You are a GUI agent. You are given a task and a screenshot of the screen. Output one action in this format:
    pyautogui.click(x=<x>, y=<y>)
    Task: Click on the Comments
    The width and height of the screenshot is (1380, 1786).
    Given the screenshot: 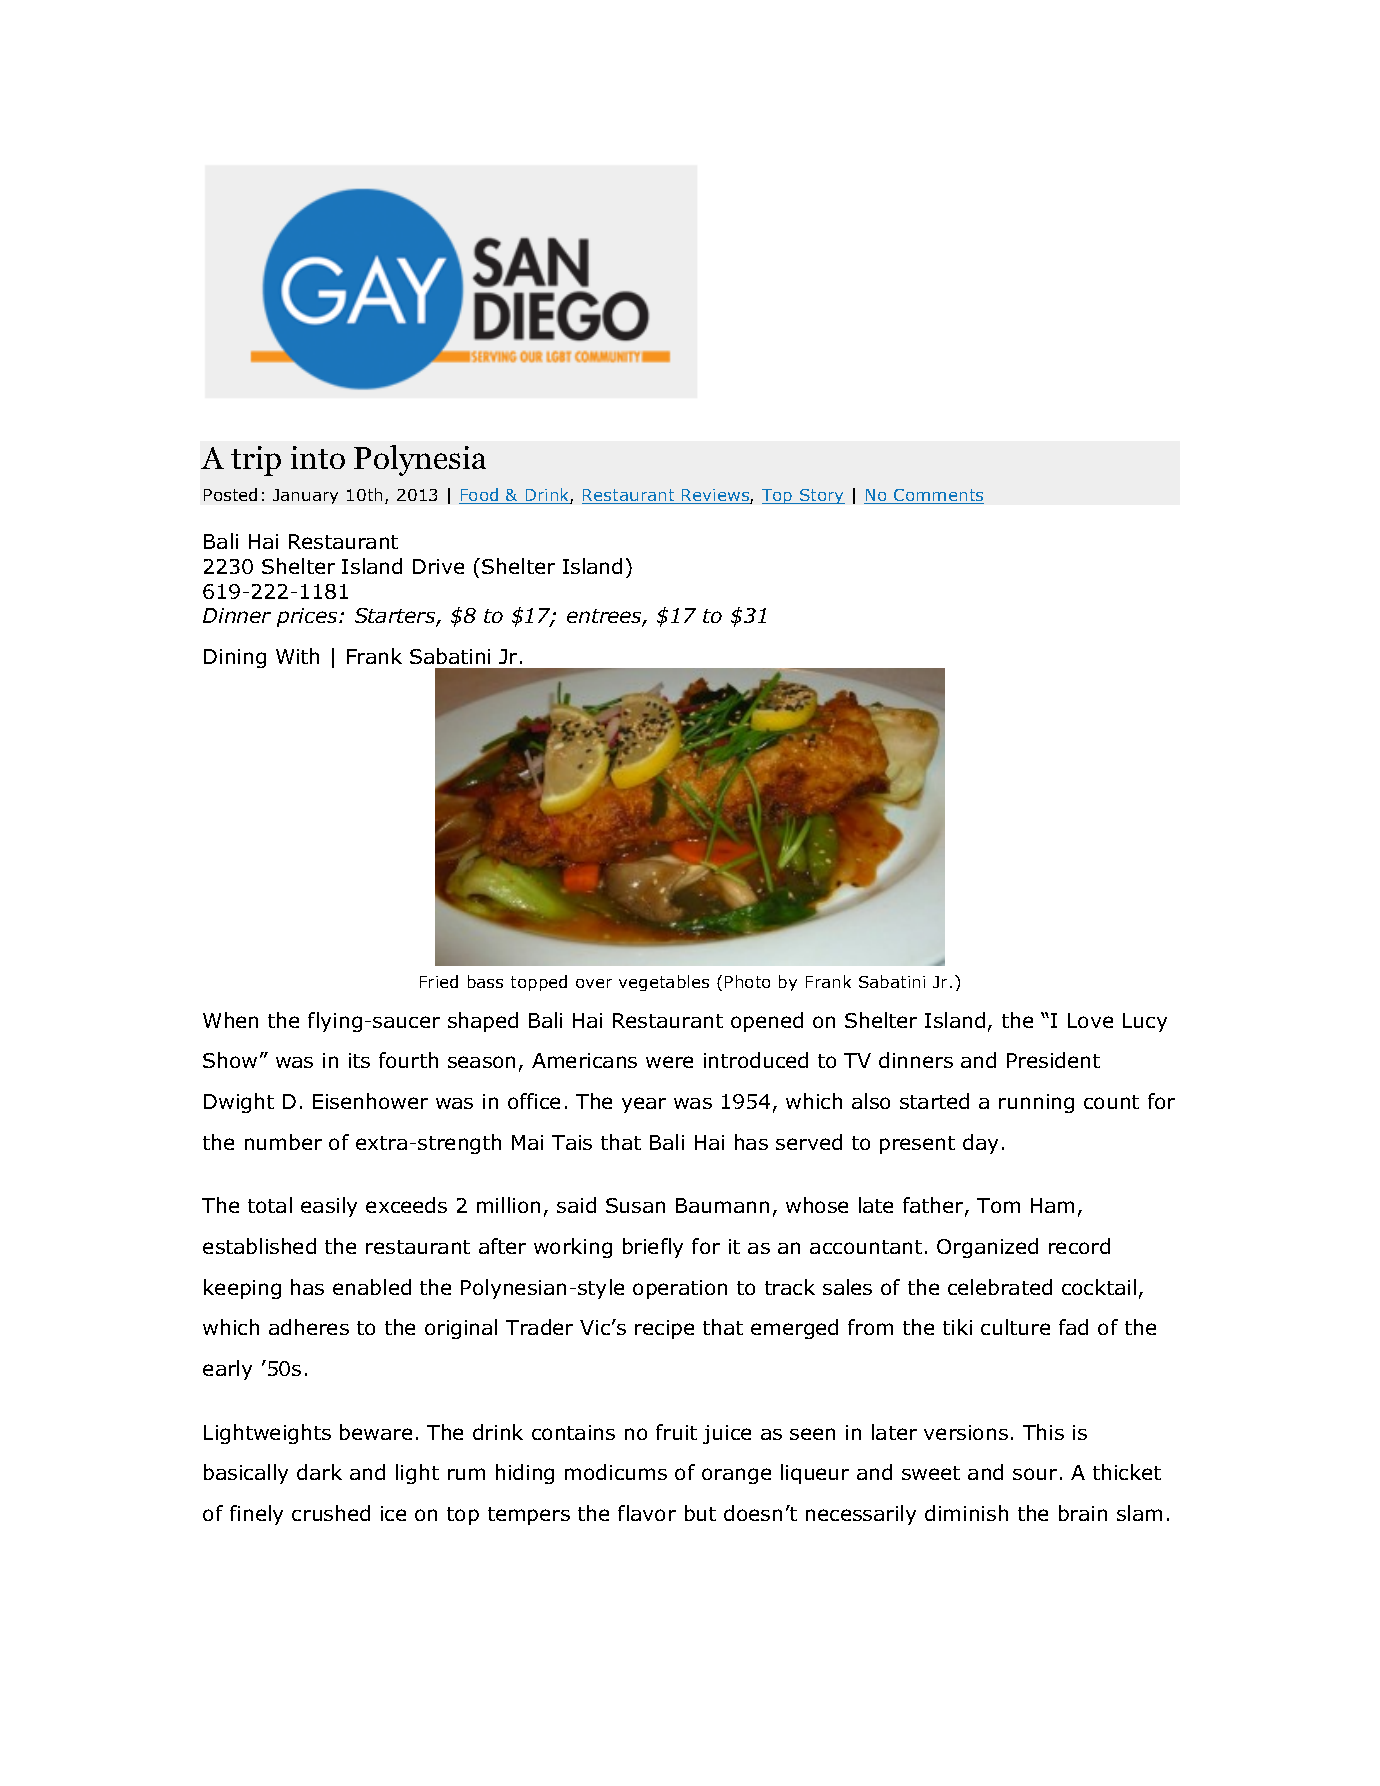 What is the action you would take?
    pyautogui.click(x=938, y=496)
